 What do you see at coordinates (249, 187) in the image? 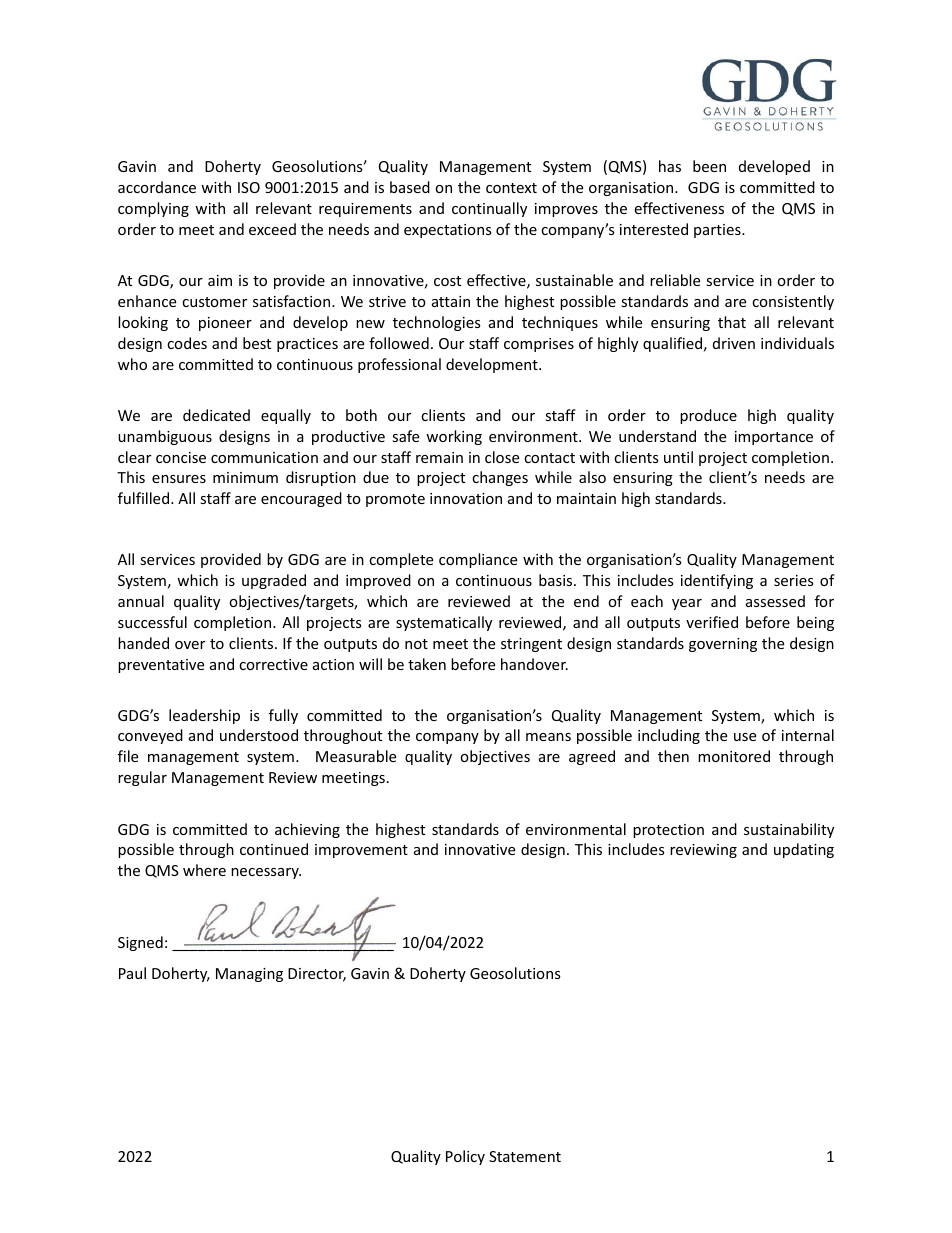
I see `ISO` at bounding box center [249, 187].
